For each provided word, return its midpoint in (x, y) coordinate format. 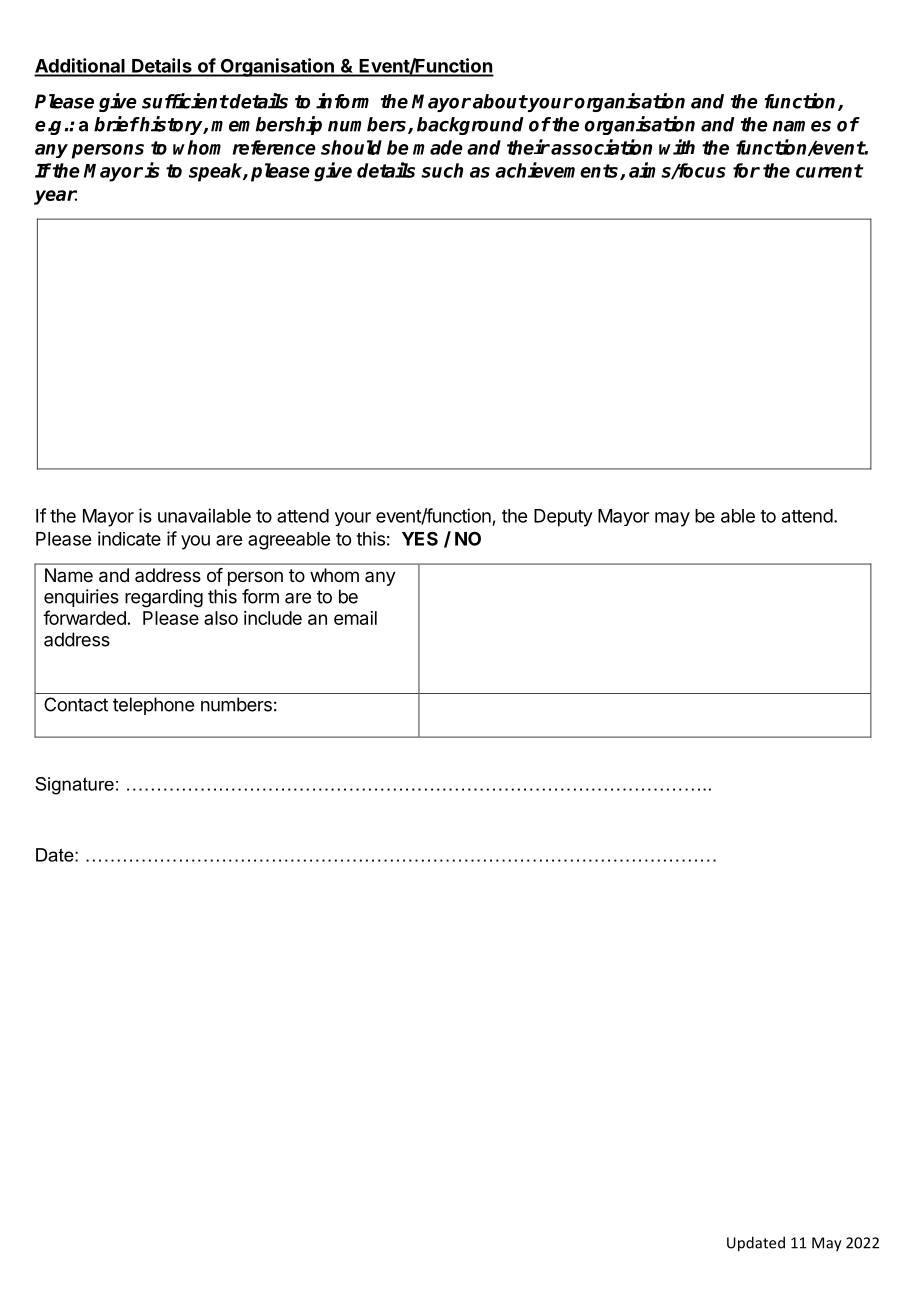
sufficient (185, 101)
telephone (153, 706)
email (355, 618)
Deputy (563, 518)
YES (420, 538)
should (351, 147)
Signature (74, 786)
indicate (129, 538)
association (601, 147)
